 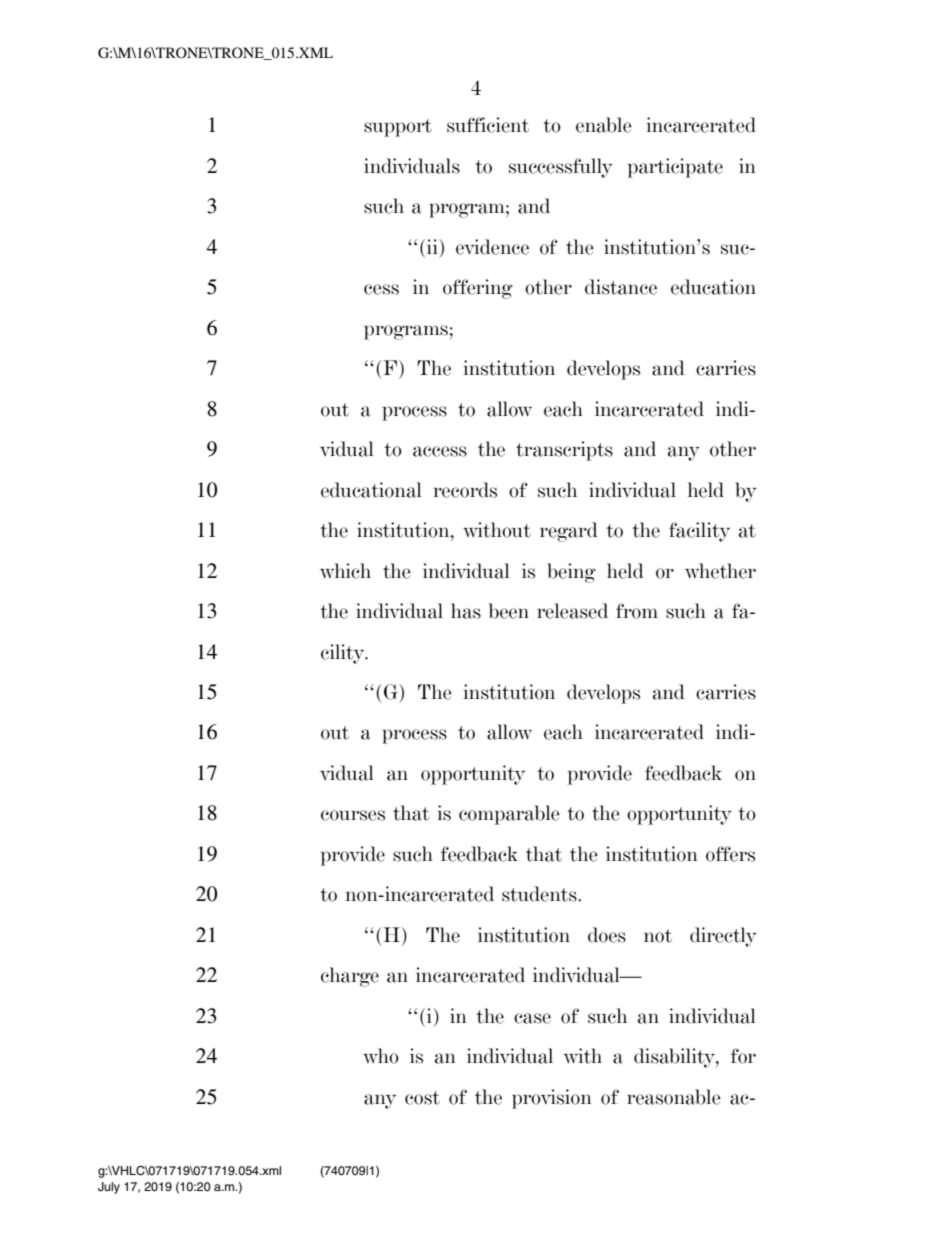 What do you see at coordinates (674, 1097) in the page?
I see `reasonable` at bounding box center [674, 1097].
